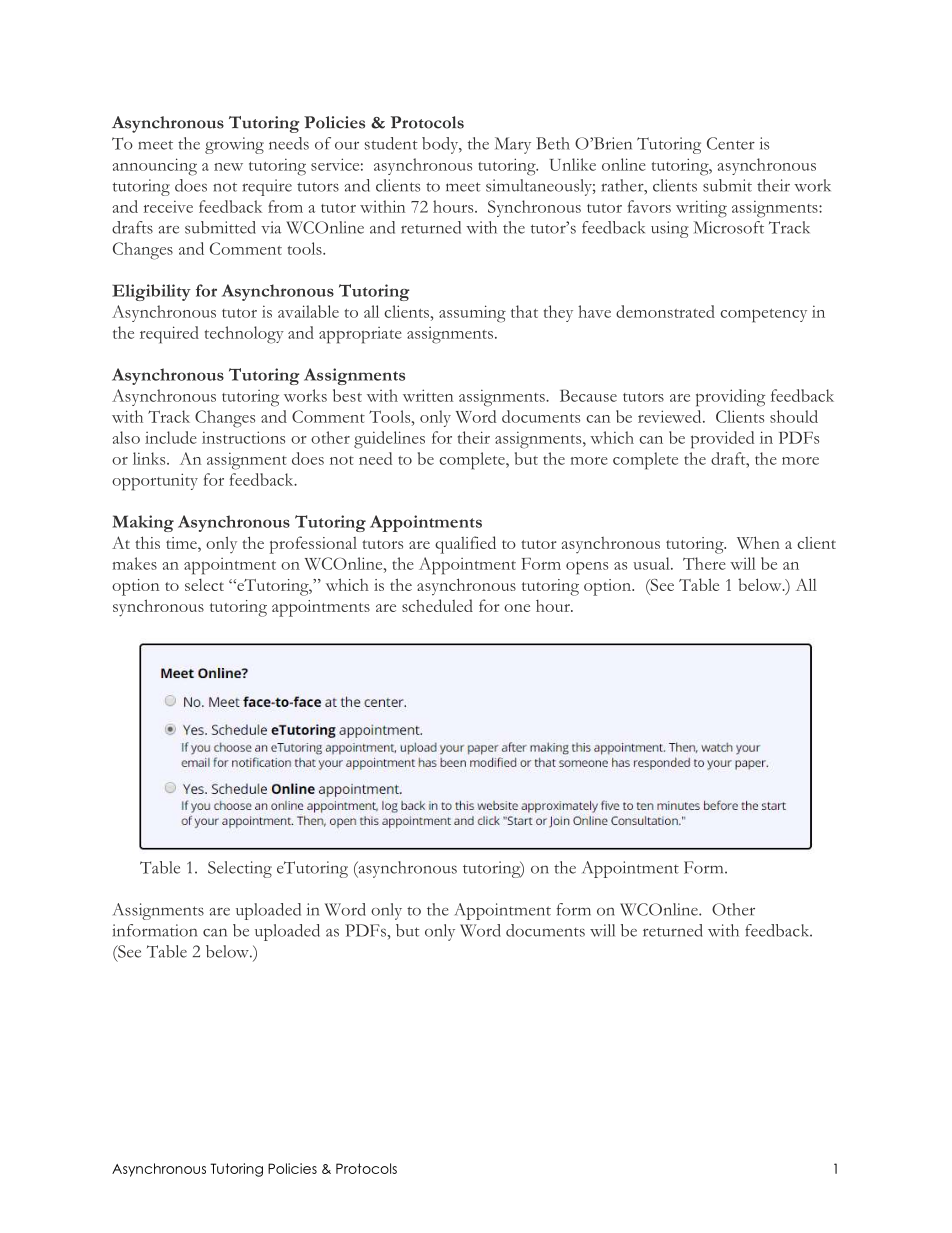  What do you see at coordinates (524, 311) in the screenshot?
I see `that` at bounding box center [524, 311].
